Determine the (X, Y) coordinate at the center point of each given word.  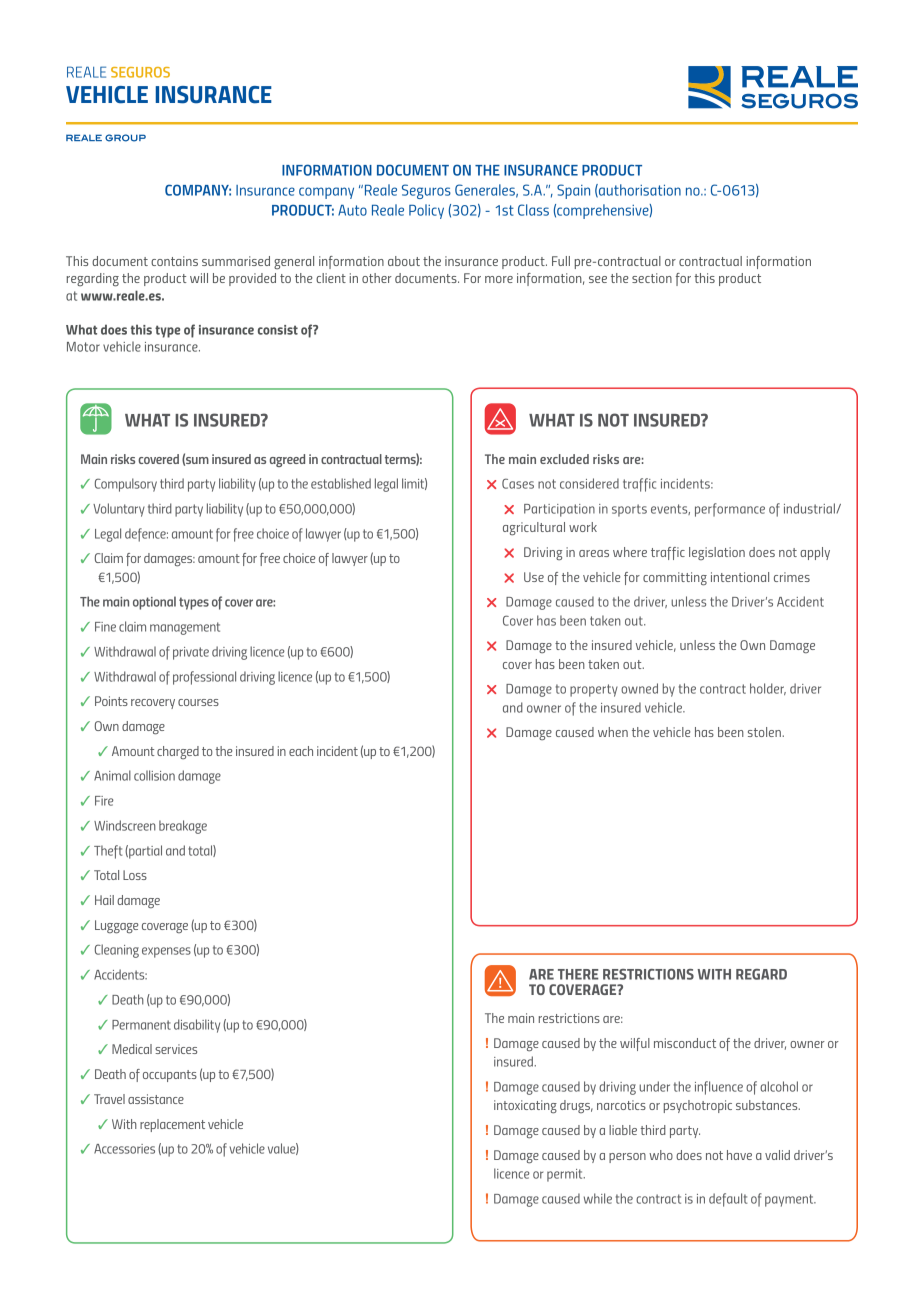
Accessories (124, 1149)
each (301, 751)
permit (566, 1175)
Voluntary (119, 510)
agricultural (534, 529)
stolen (765, 732)
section (652, 278)
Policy (426, 211)
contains (174, 261)
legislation (717, 553)
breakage (183, 827)
